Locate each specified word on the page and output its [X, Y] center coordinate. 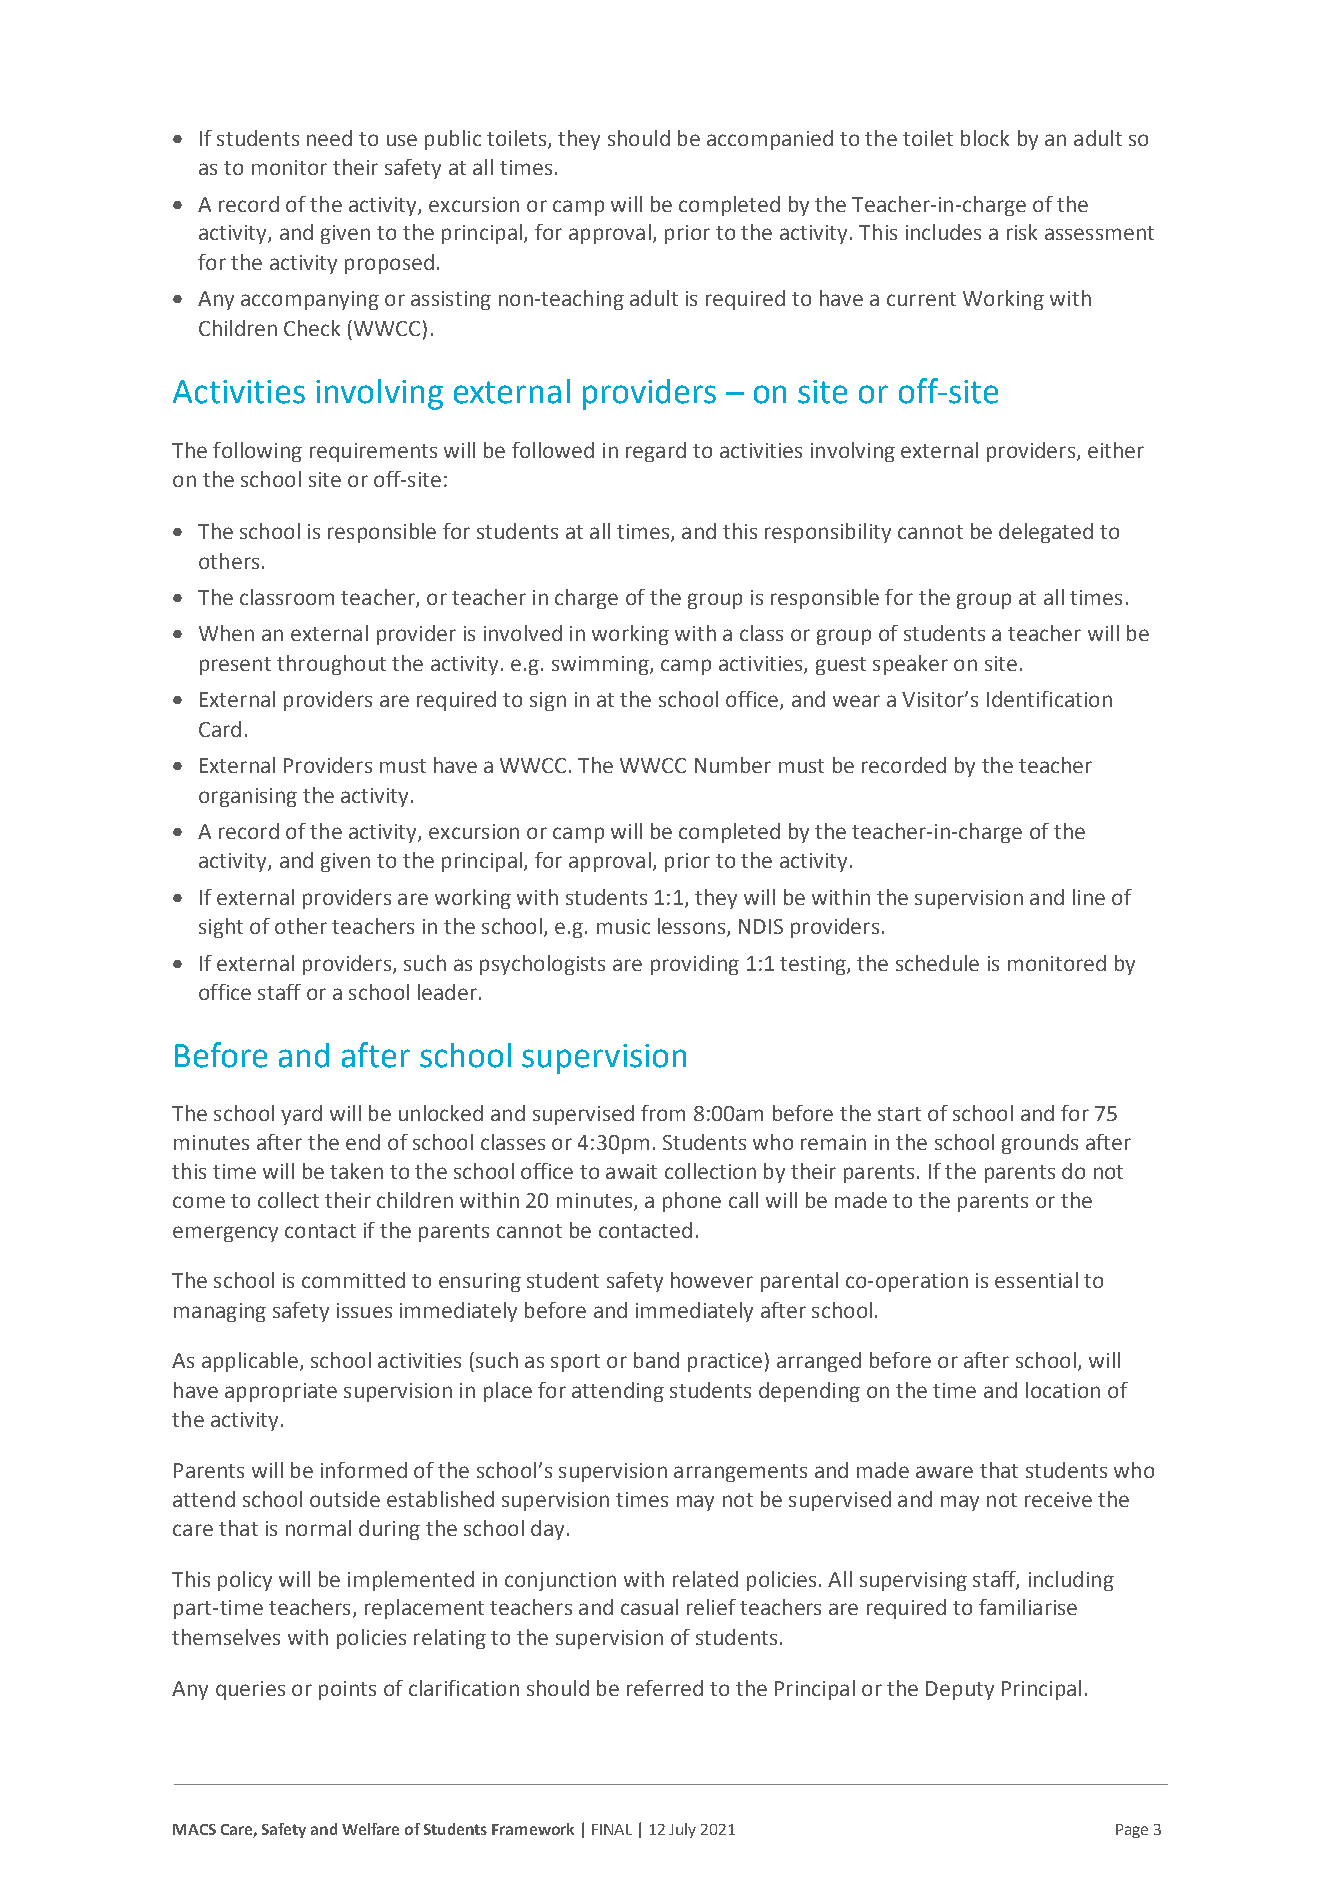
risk [1022, 232]
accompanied [770, 140]
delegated [1046, 533]
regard [656, 452]
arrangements [740, 1473]
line [1089, 897]
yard [301, 1115]
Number [733, 765]
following [257, 452]
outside [345, 1499]
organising [248, 797]
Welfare [370, 1829]
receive [1058, 1499]
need [329, 138]
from [663, 1113]
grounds [1040, 1144]
